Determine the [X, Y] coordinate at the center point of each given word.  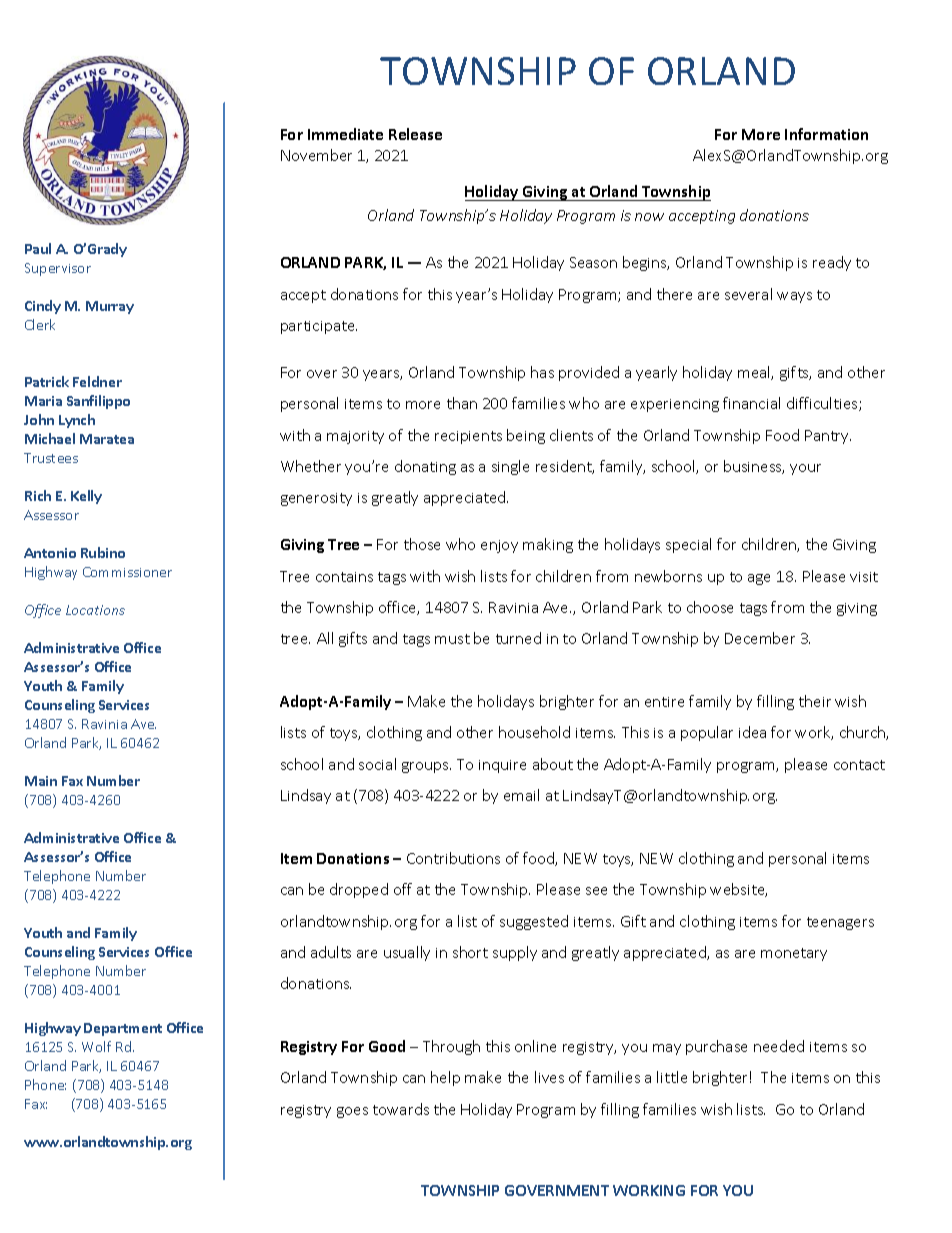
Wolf [96, 1046]
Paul [38, 248]
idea [752, 732]
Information [826, 134]
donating [425, 467]
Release [415, 134]
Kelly [86, 497]
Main [41, 781]
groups [426, 767]
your [805, 469]
